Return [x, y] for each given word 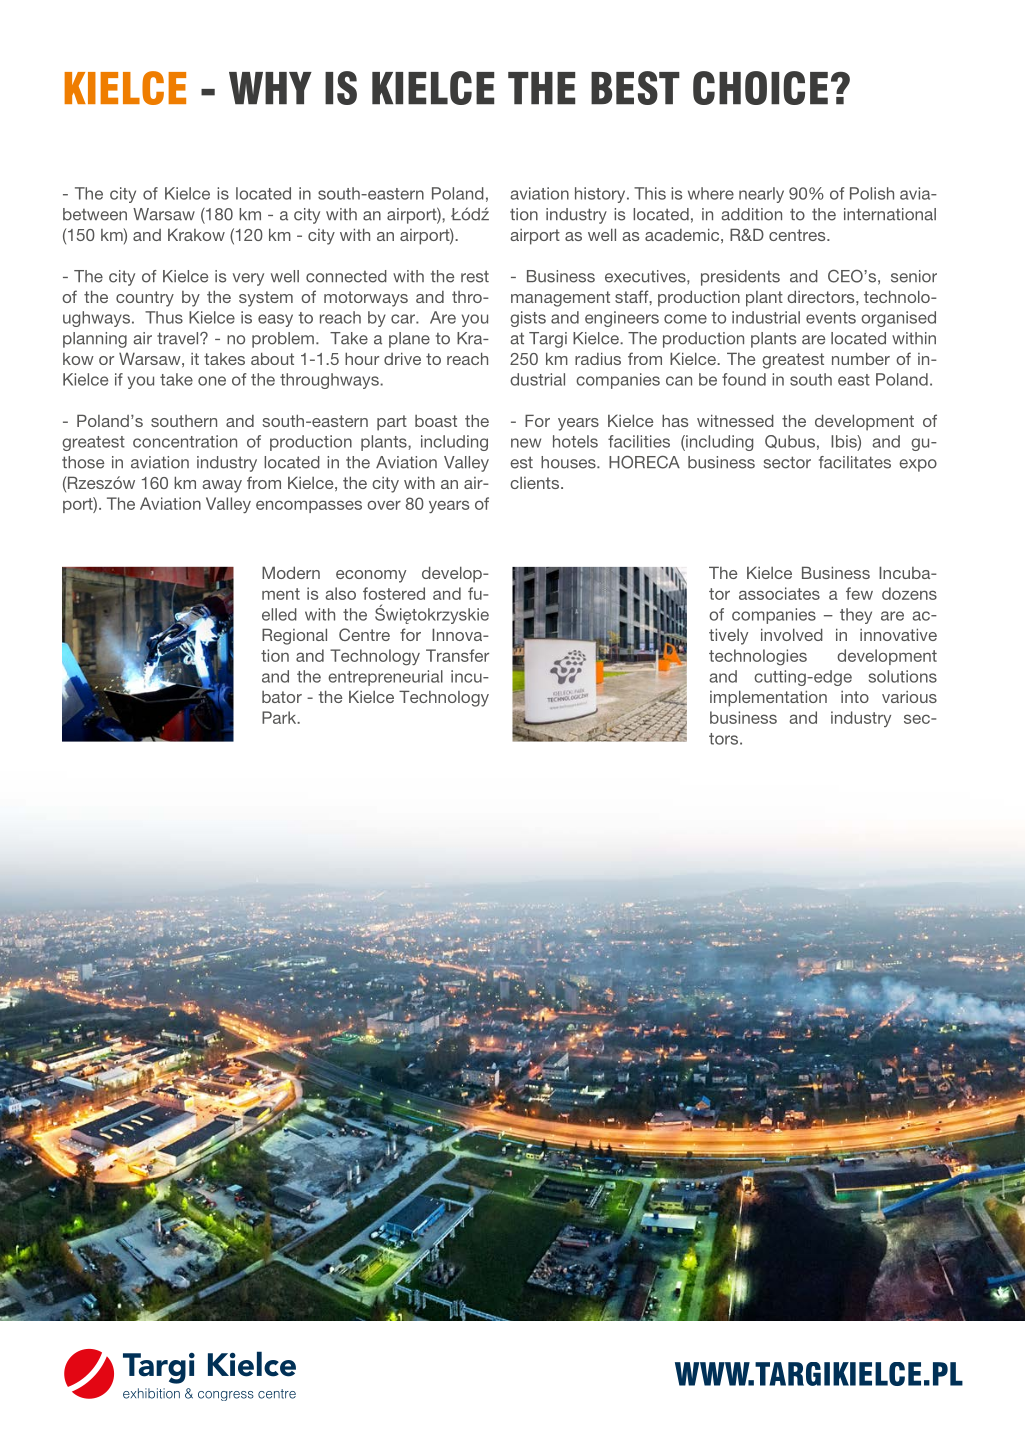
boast [436, 421]
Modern [291, 572]
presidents [740, 278]
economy [371, 576]
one [212, 381]
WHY [270, 88]
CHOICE [760, 88]
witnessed [735, 420]
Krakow [196, 234]
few [859, 593]
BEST [635, 88]
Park [280, 717]
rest [475, 276]
